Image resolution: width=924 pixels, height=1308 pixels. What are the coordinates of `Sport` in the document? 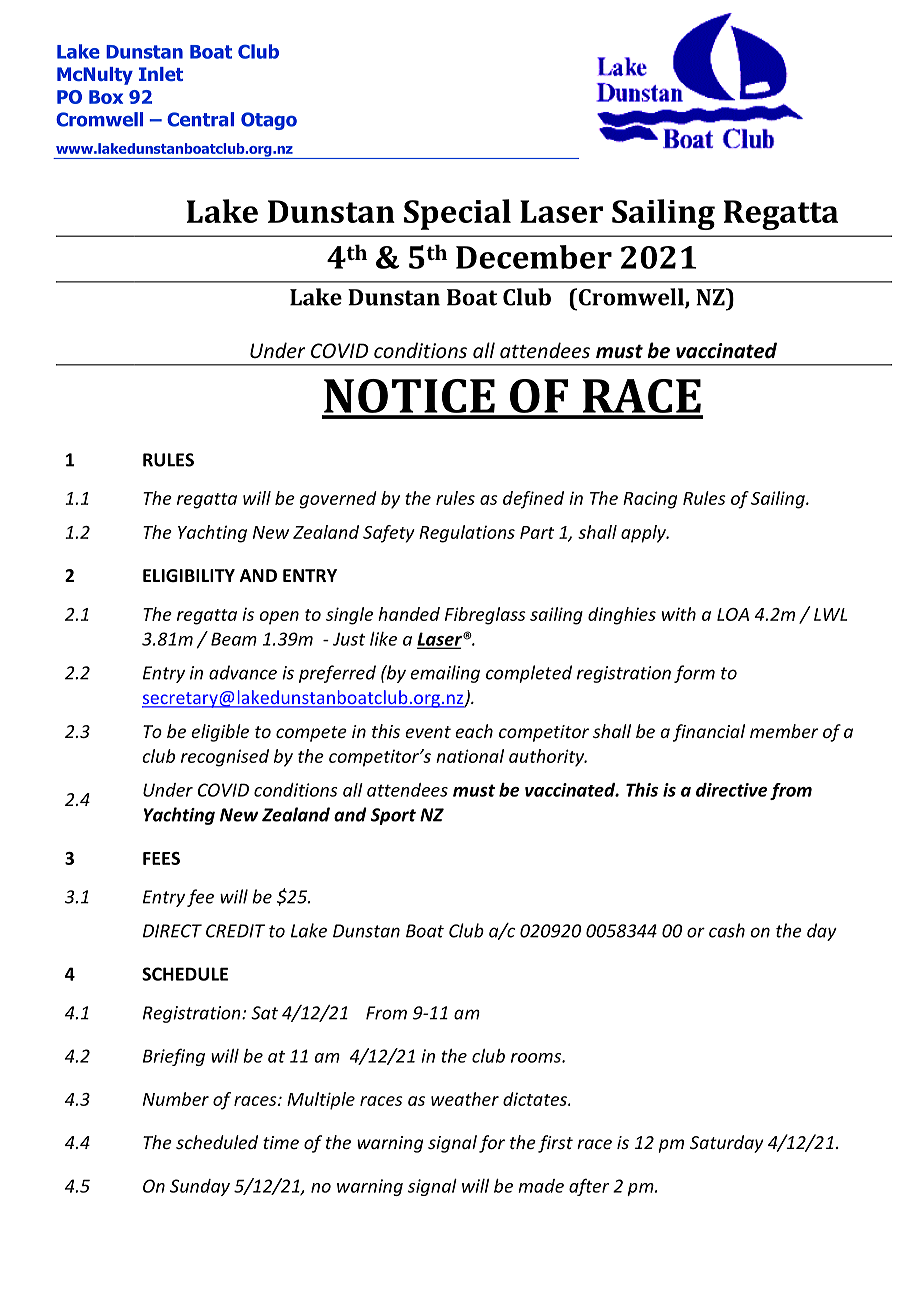 It's located at (393, 816).
